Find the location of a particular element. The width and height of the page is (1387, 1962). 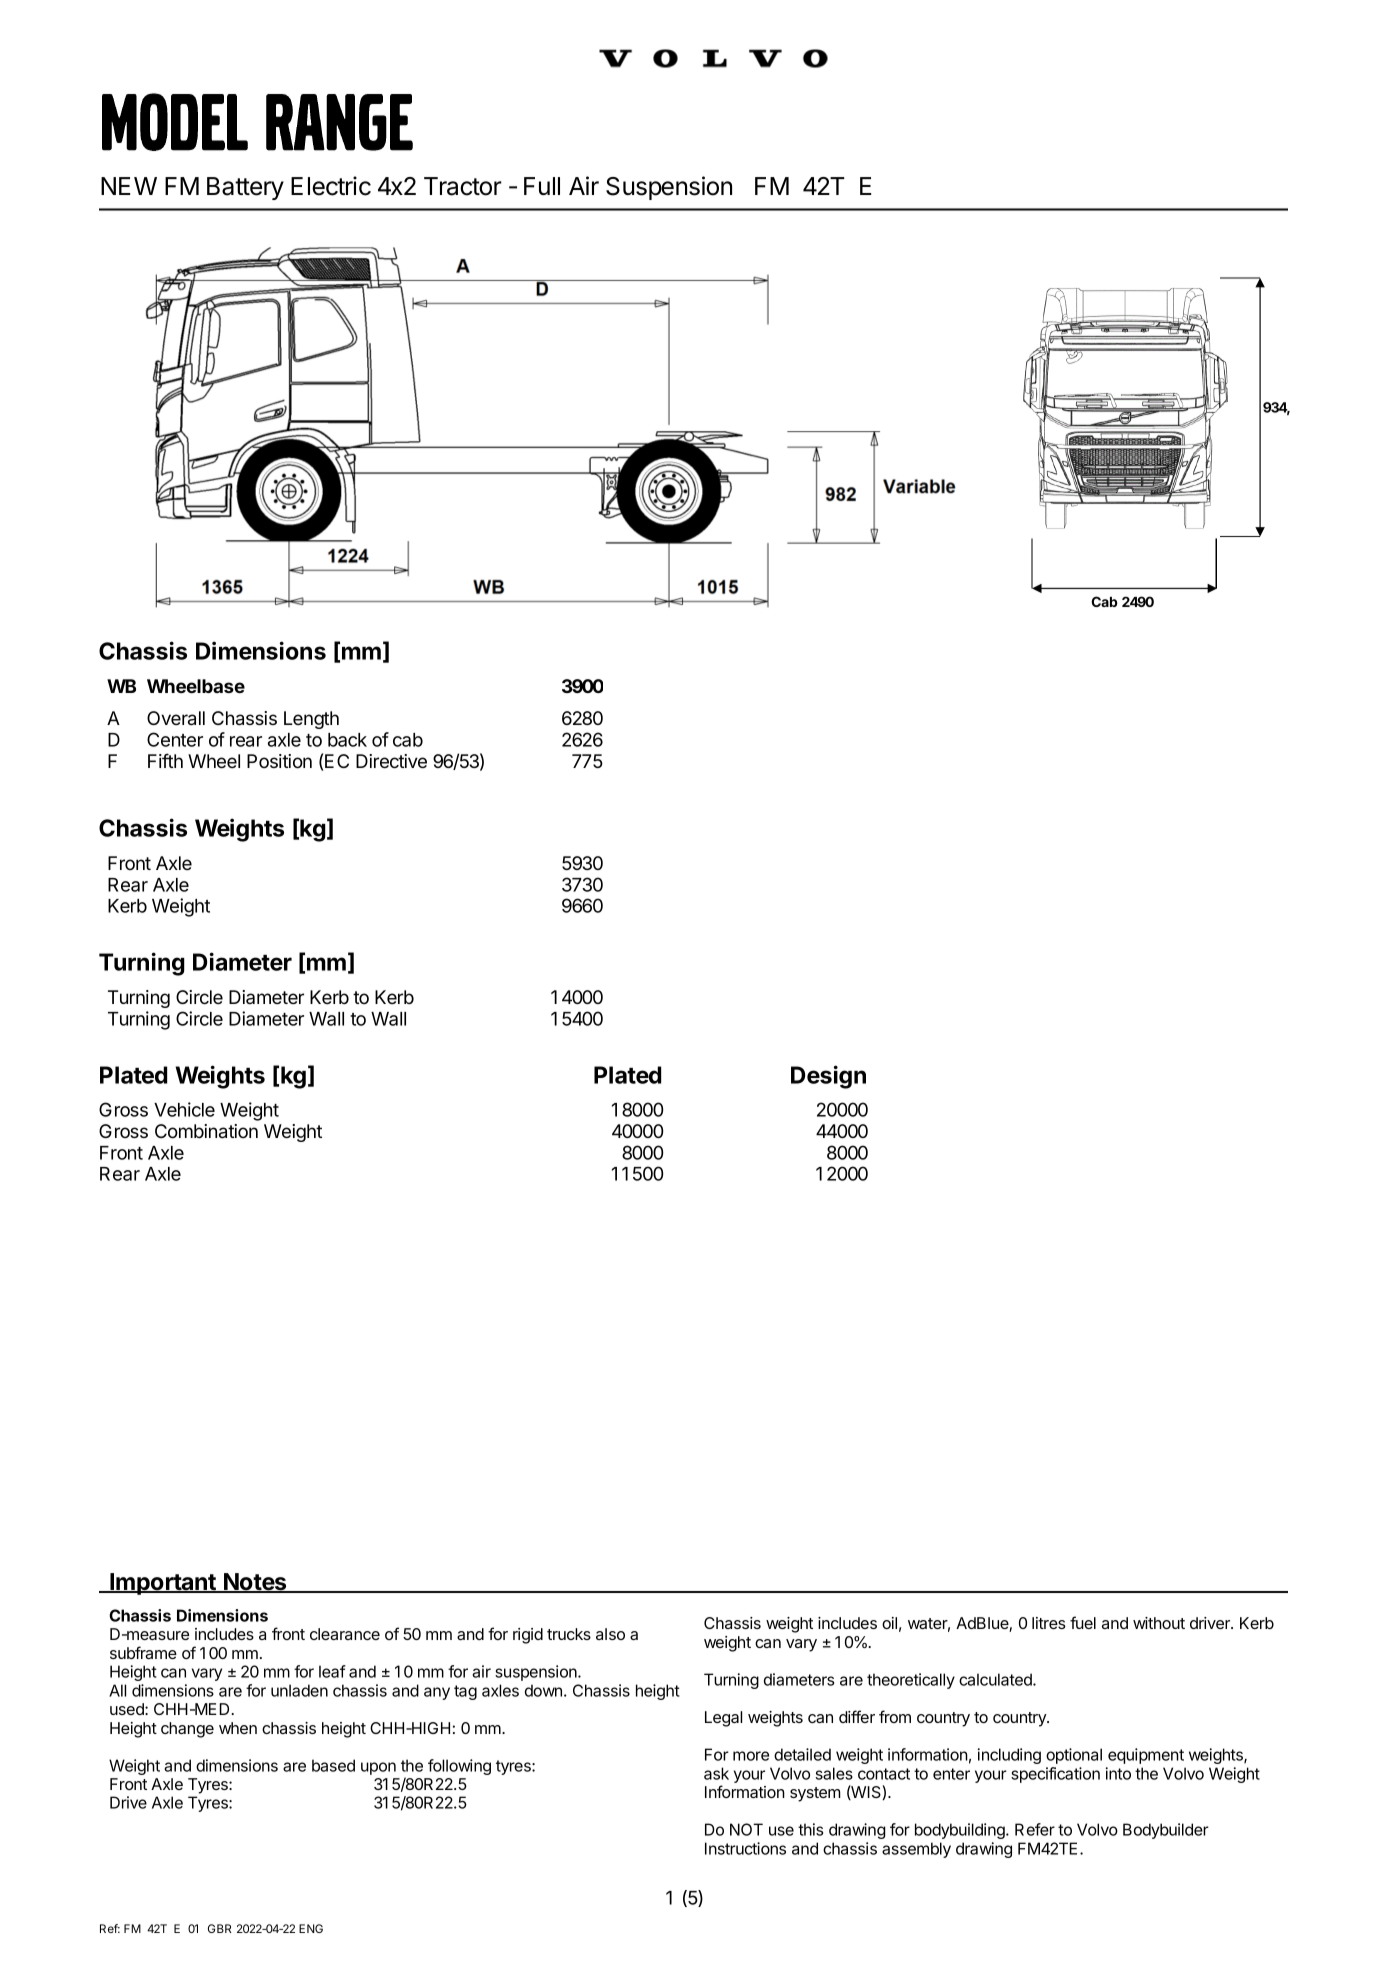

Combination is located at coordinates (206, 1131).
